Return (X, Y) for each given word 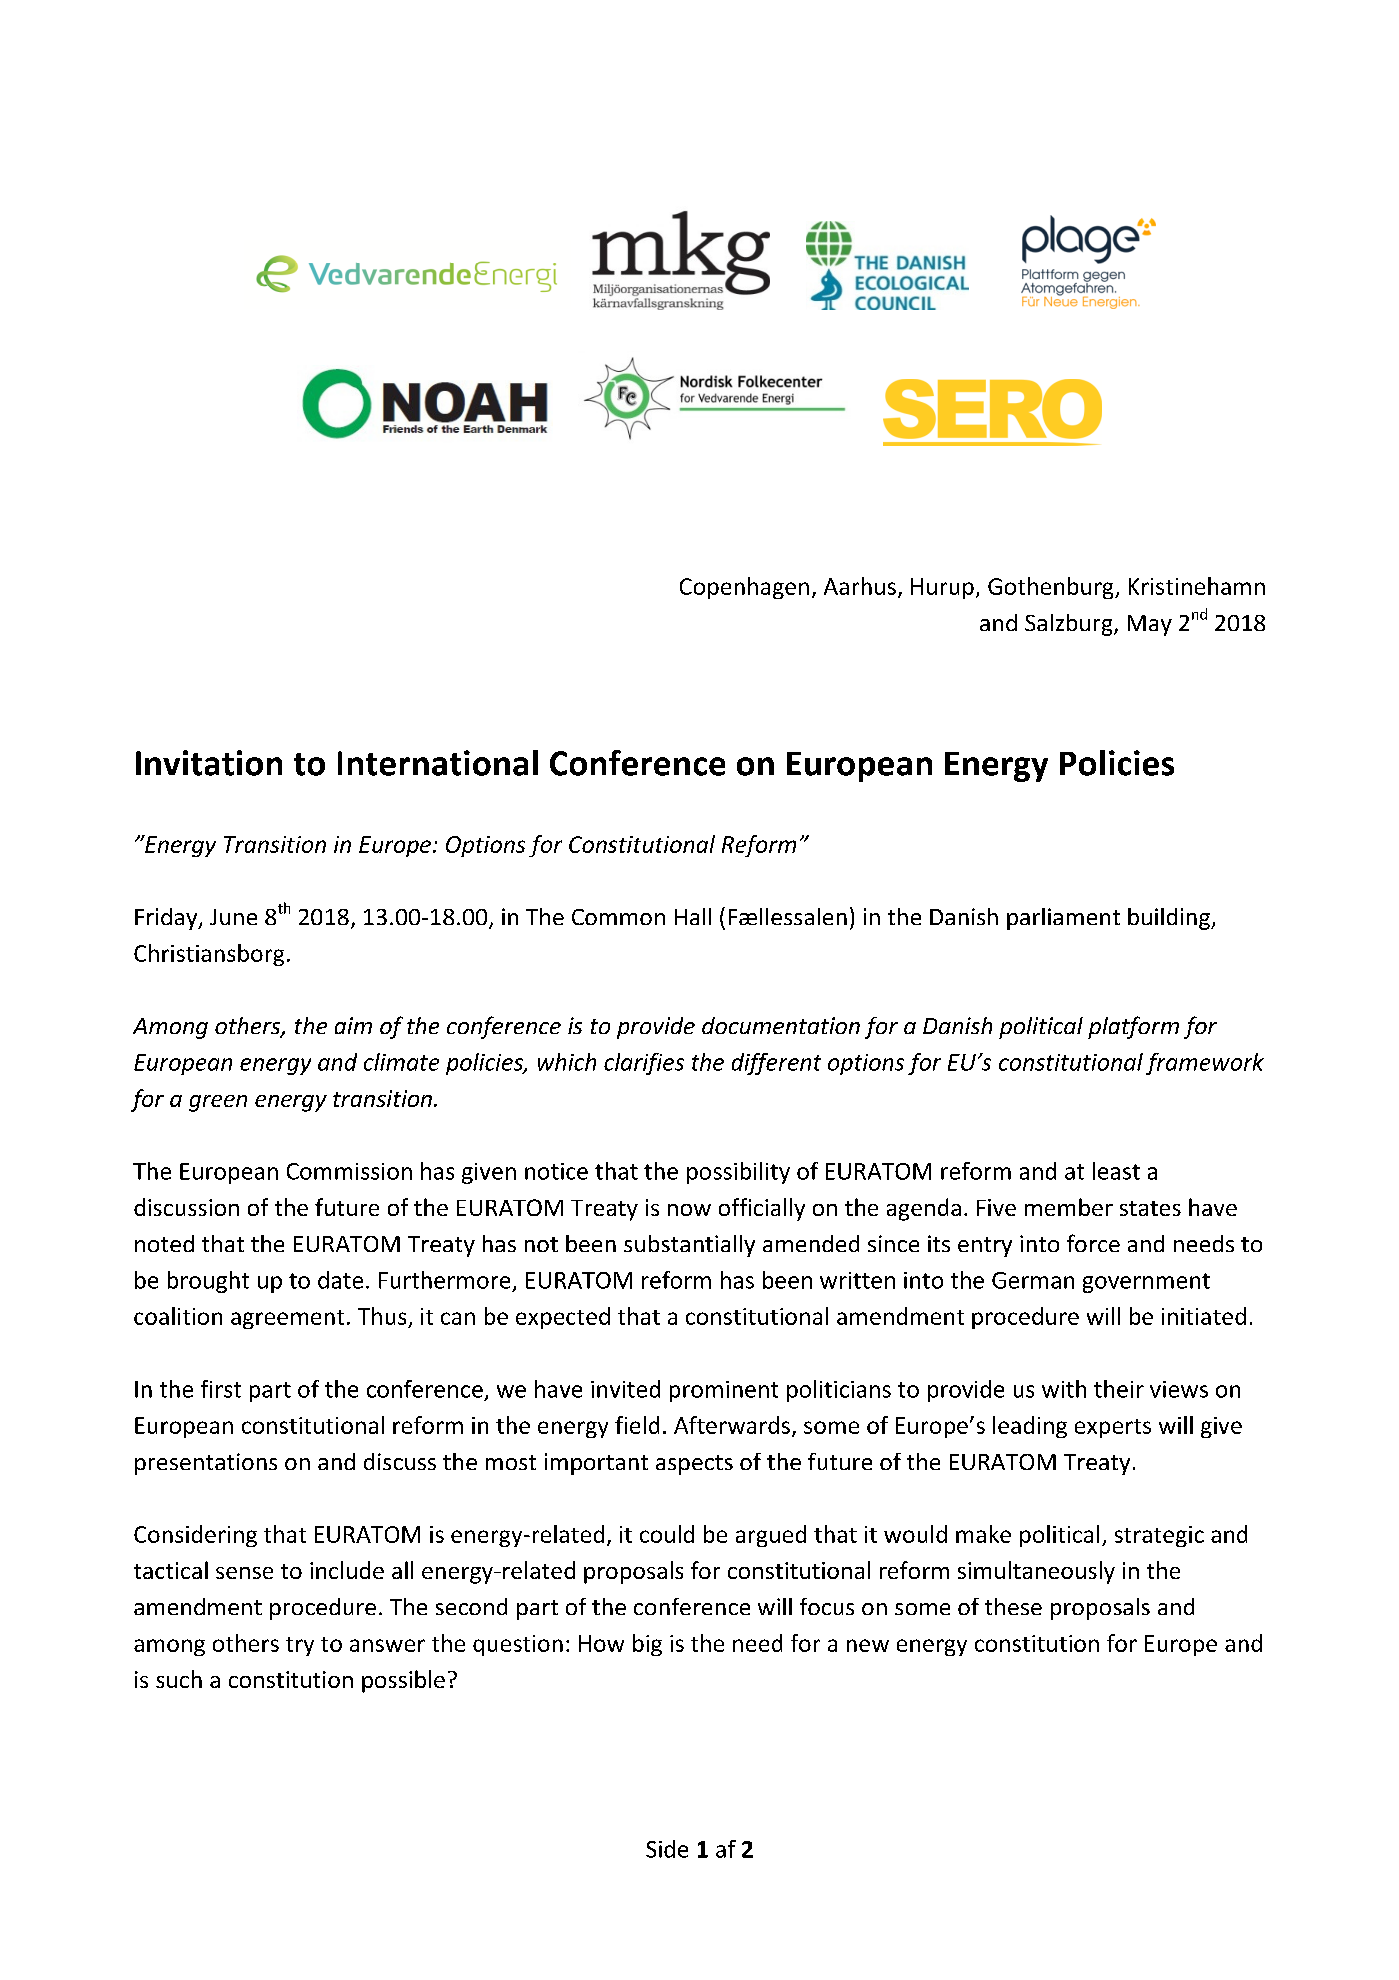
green (218, 1103)
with (1064, 1389)
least (1116, 1171)
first (221, 1389)
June (233, 917)
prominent (724, 1391)
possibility (738, 1173)
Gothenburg (1052, 588)
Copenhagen (744, 588)
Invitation (209, 763)
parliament (1063, 919)
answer (387, 1645)
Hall (693, 916)
